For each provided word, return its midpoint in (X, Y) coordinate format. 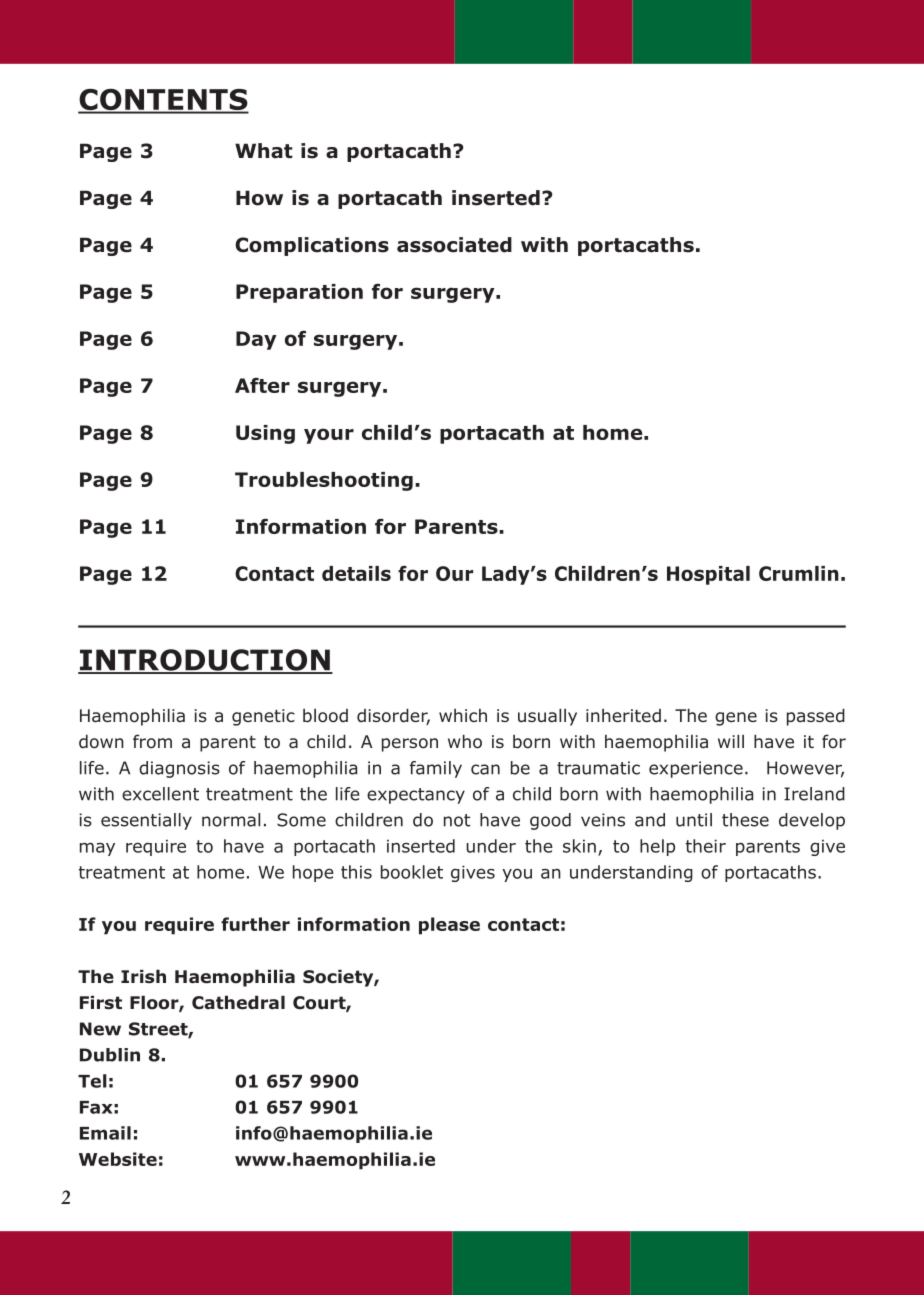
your (329, 436)
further (255, 924)
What (264, 151)
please (449, 926)
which (463, 715)
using (265, 434)
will (731, 741)
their (705, 846)
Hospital (708, 575)
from (152, 741)
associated (454, 245)
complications (312, 246)
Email (105, 1133)
